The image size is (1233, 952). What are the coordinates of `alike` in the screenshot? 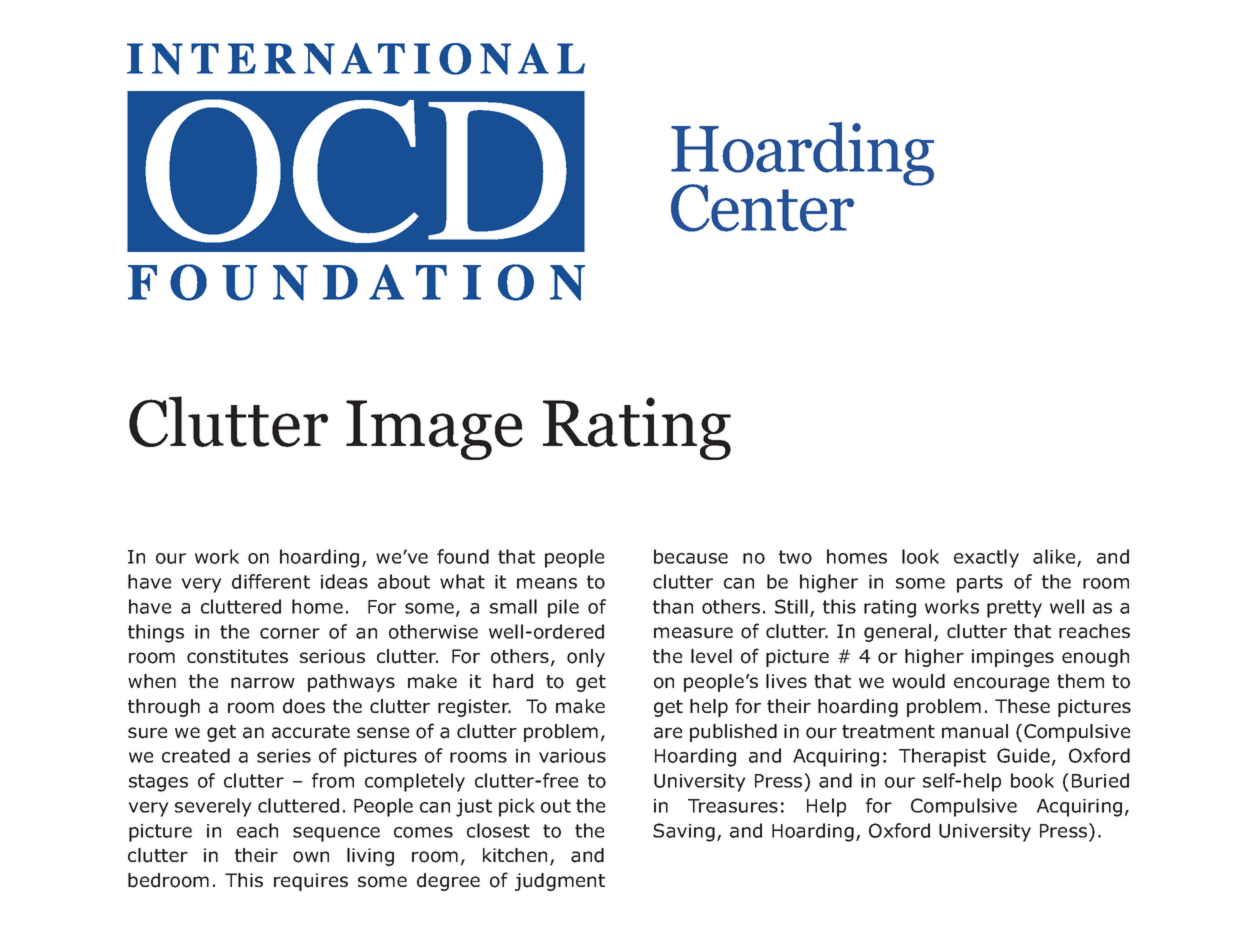 It's located at (1055, 558).
